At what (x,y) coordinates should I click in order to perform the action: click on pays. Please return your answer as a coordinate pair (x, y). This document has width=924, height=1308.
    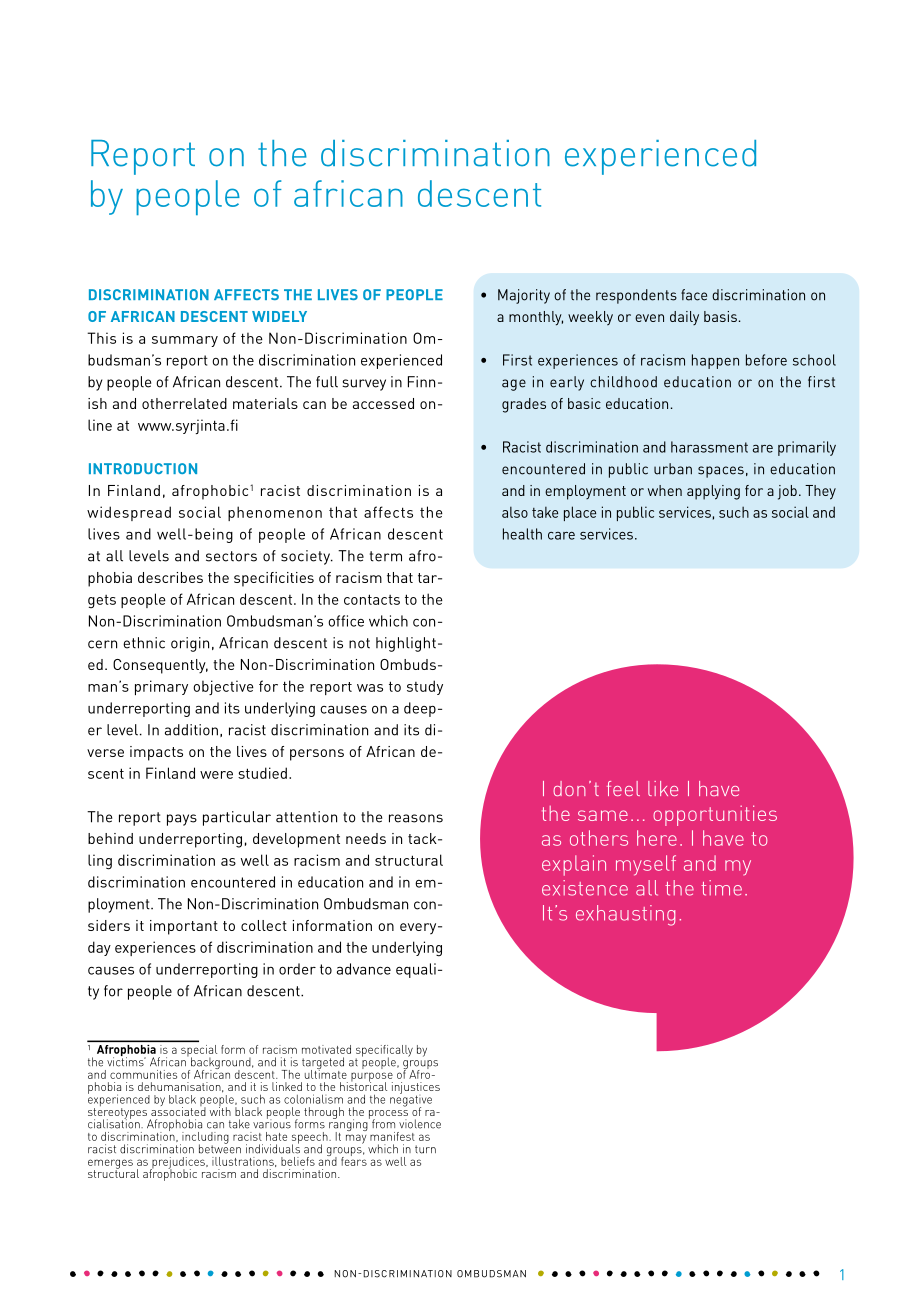
    Looking at the image, I should click on (182, 820).
